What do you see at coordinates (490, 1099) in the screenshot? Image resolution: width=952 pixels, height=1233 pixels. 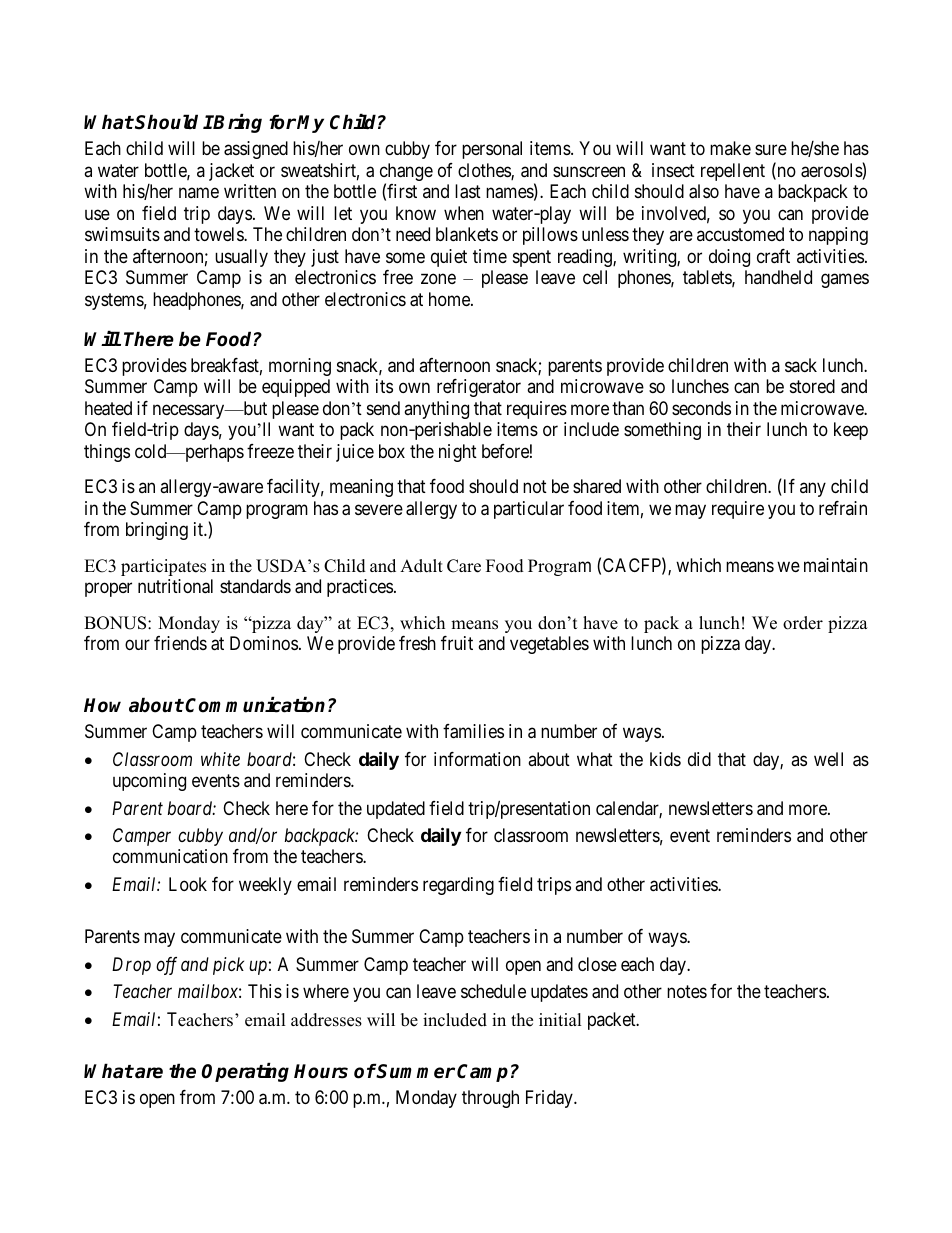 I see `through` at bounding box center [490, 1099].
